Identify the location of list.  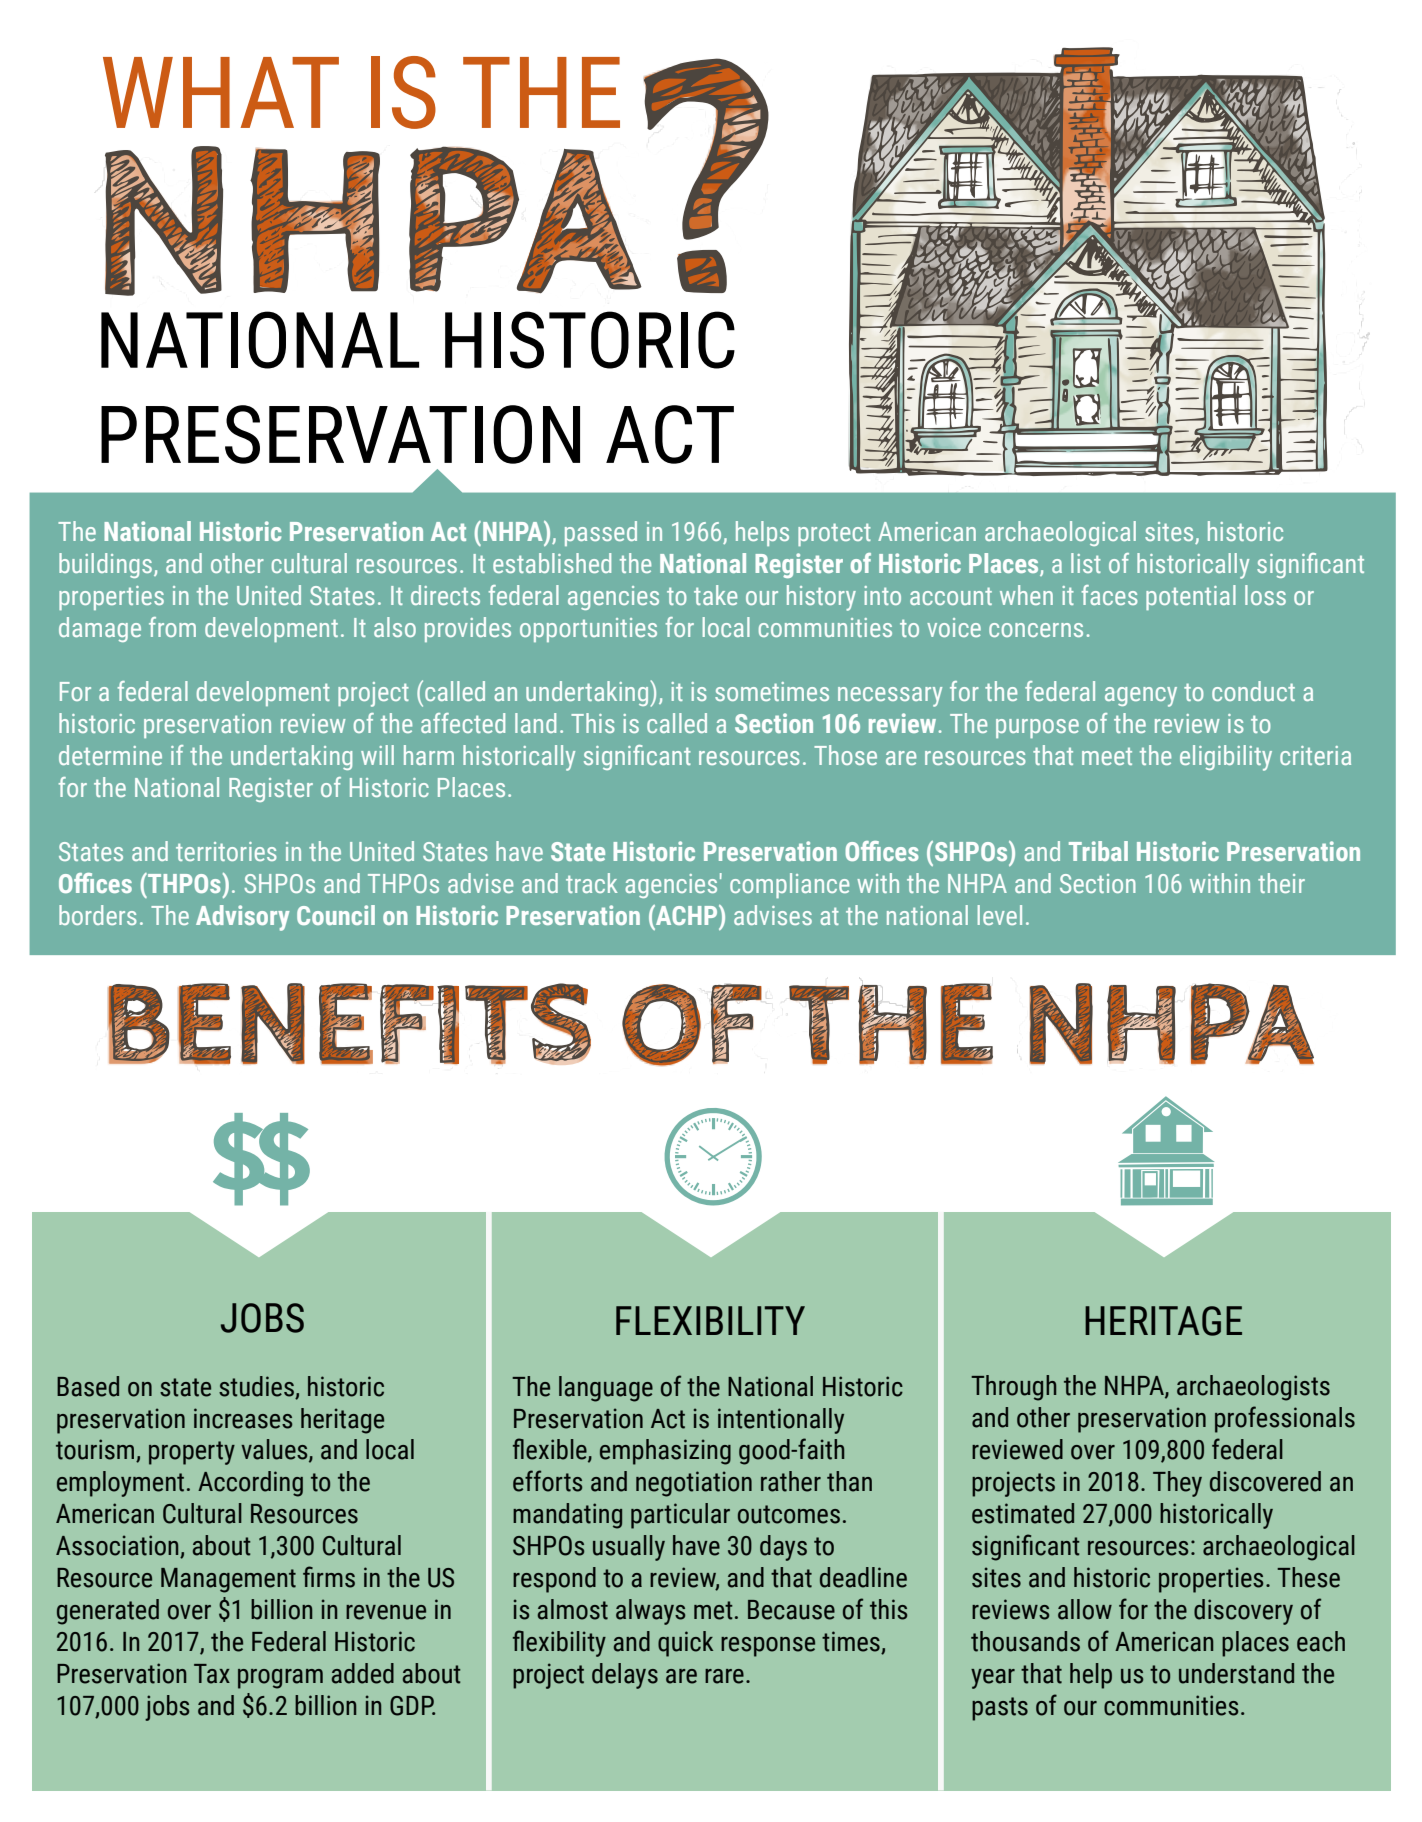
(1086, 563).
